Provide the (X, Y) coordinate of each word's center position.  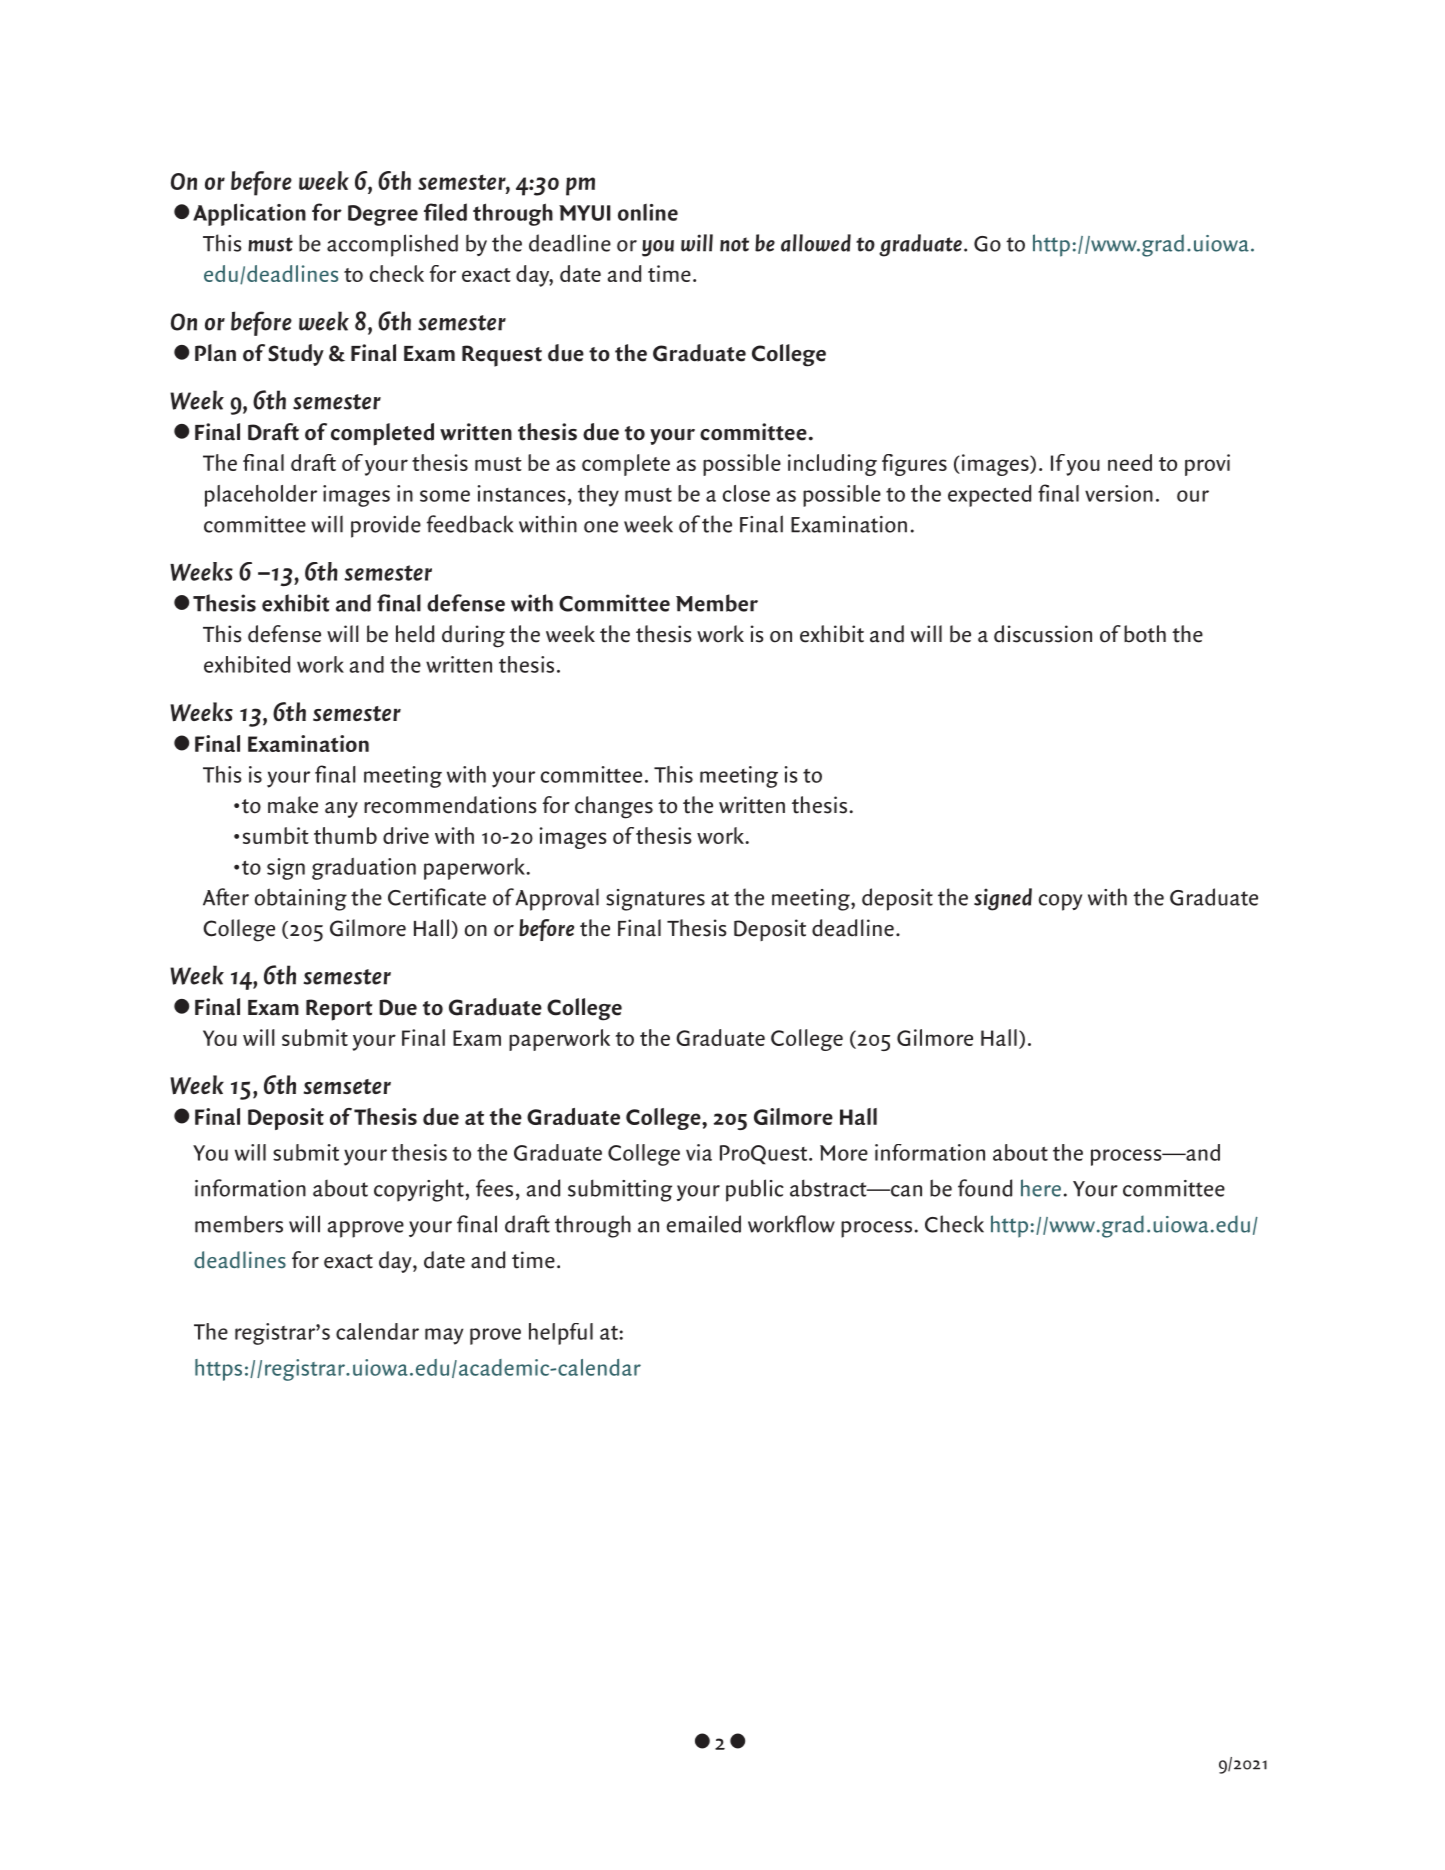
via (699, 1152)
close (746, 493)
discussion (1043, 634)
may (444, 1336)
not (734, 244)
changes (614, 807)
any (341, 810)
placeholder (261, 496)
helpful (561, 1334)
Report (339, 1010)
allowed (816, 243)
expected (989, 496)
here (1041, 1188)
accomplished (392, 245)
